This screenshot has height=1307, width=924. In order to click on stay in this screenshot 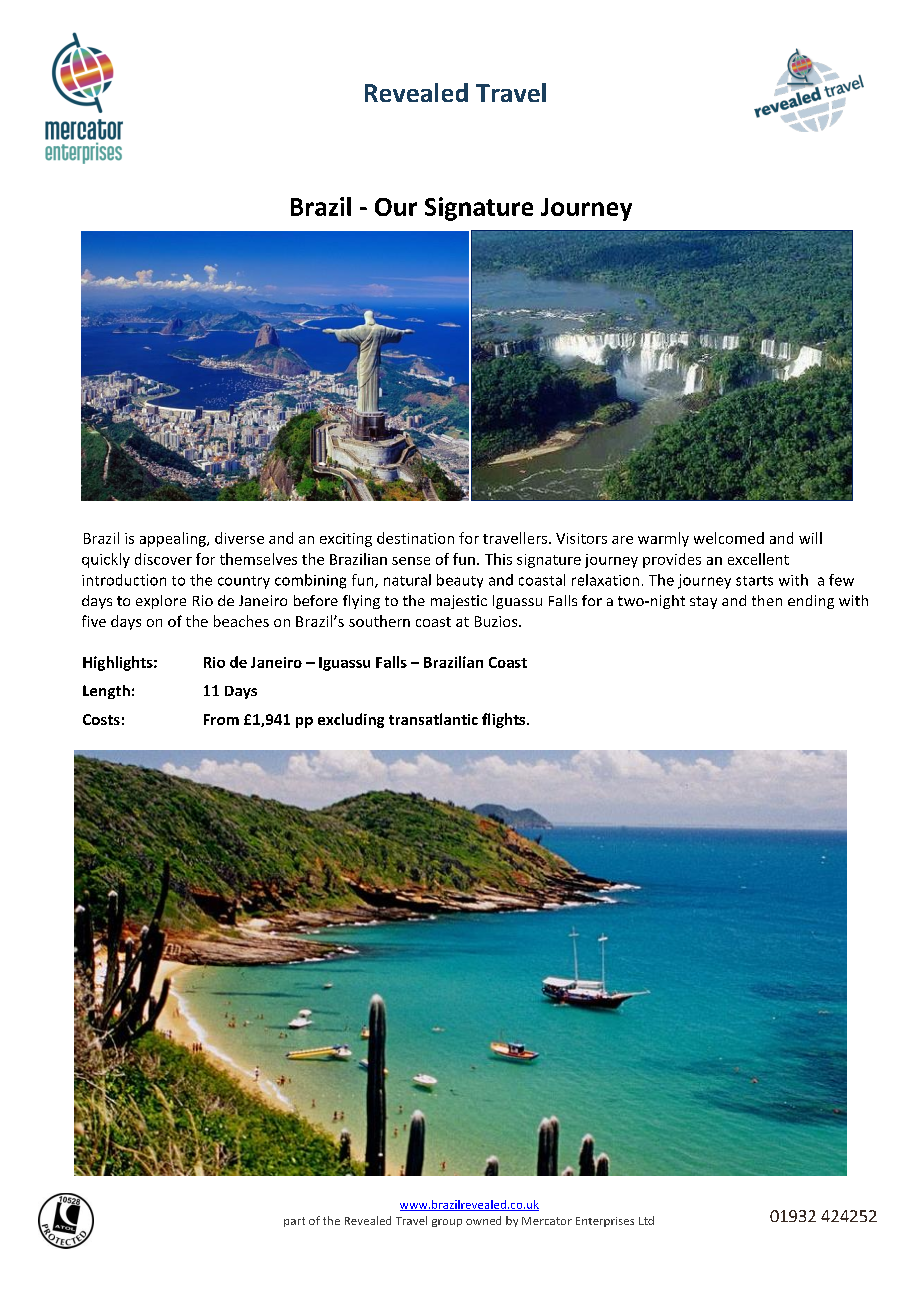, I will do `click(703, 602)`.
